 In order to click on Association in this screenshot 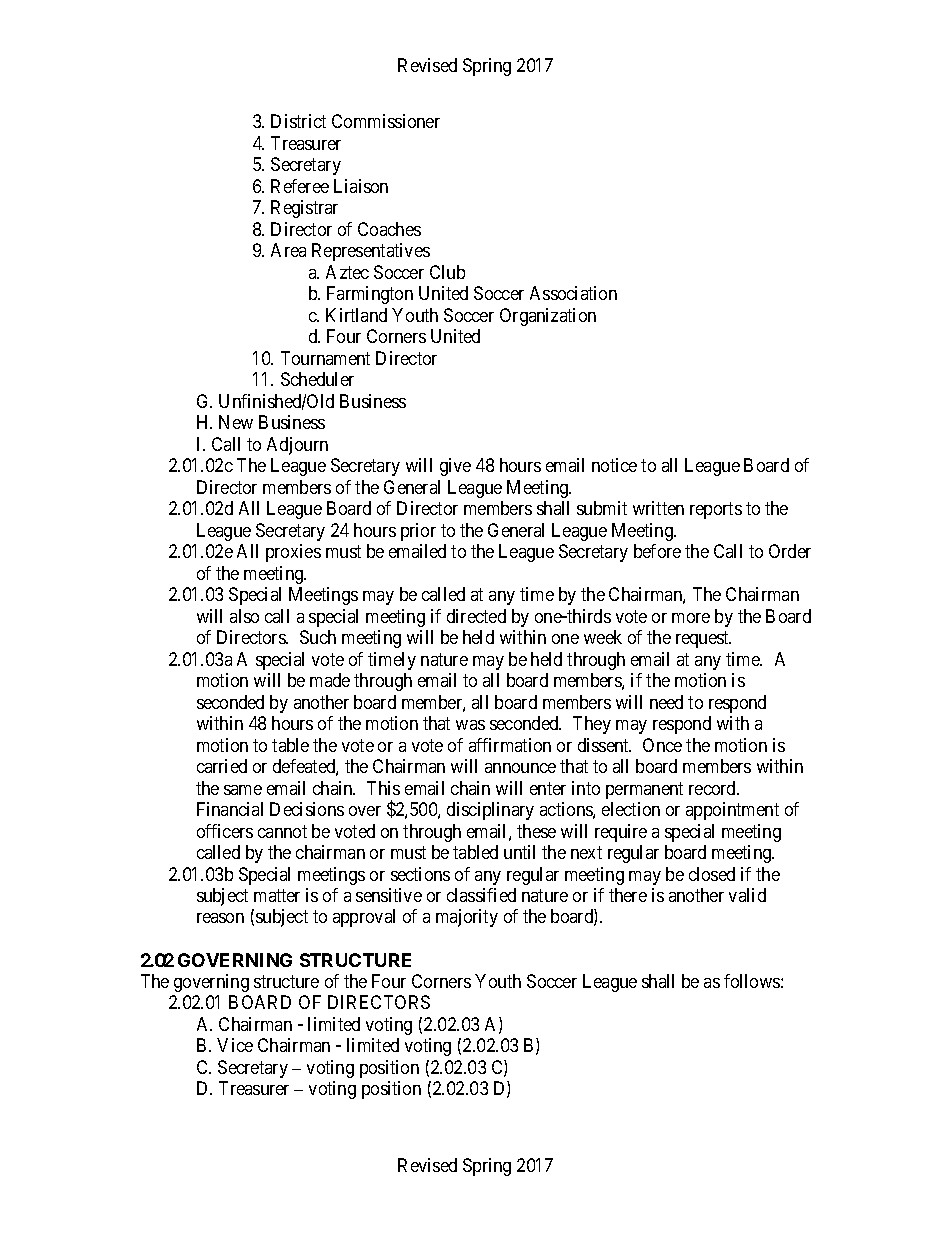, I will do `click(573, 293)`.
